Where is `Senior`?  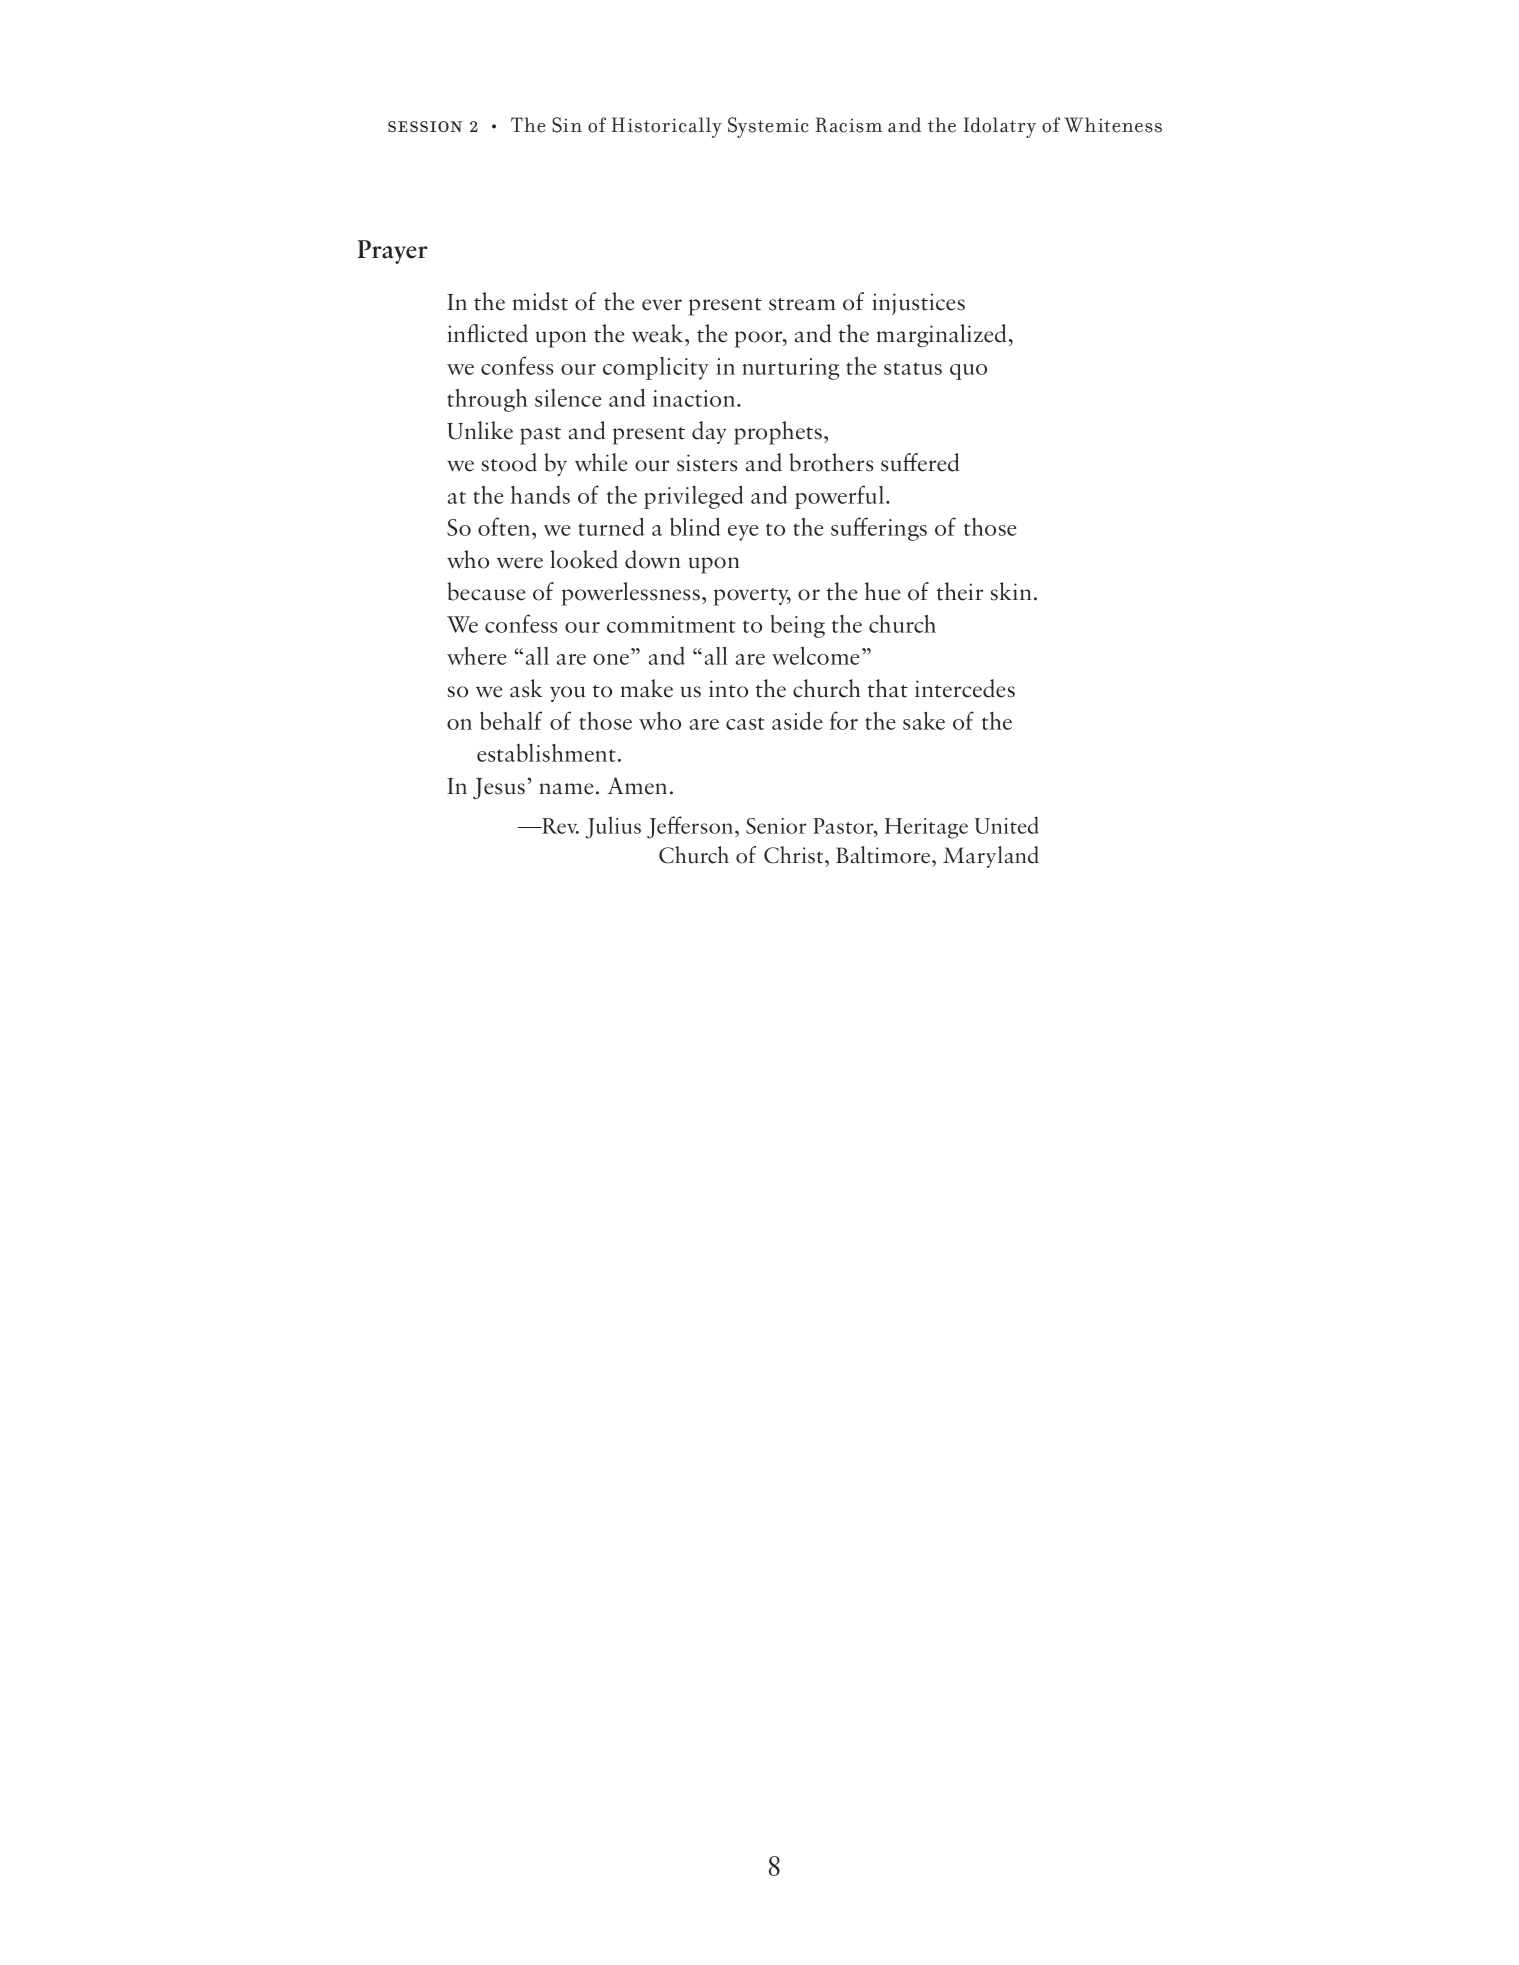
Senior is located at coordinates (776, 826).
